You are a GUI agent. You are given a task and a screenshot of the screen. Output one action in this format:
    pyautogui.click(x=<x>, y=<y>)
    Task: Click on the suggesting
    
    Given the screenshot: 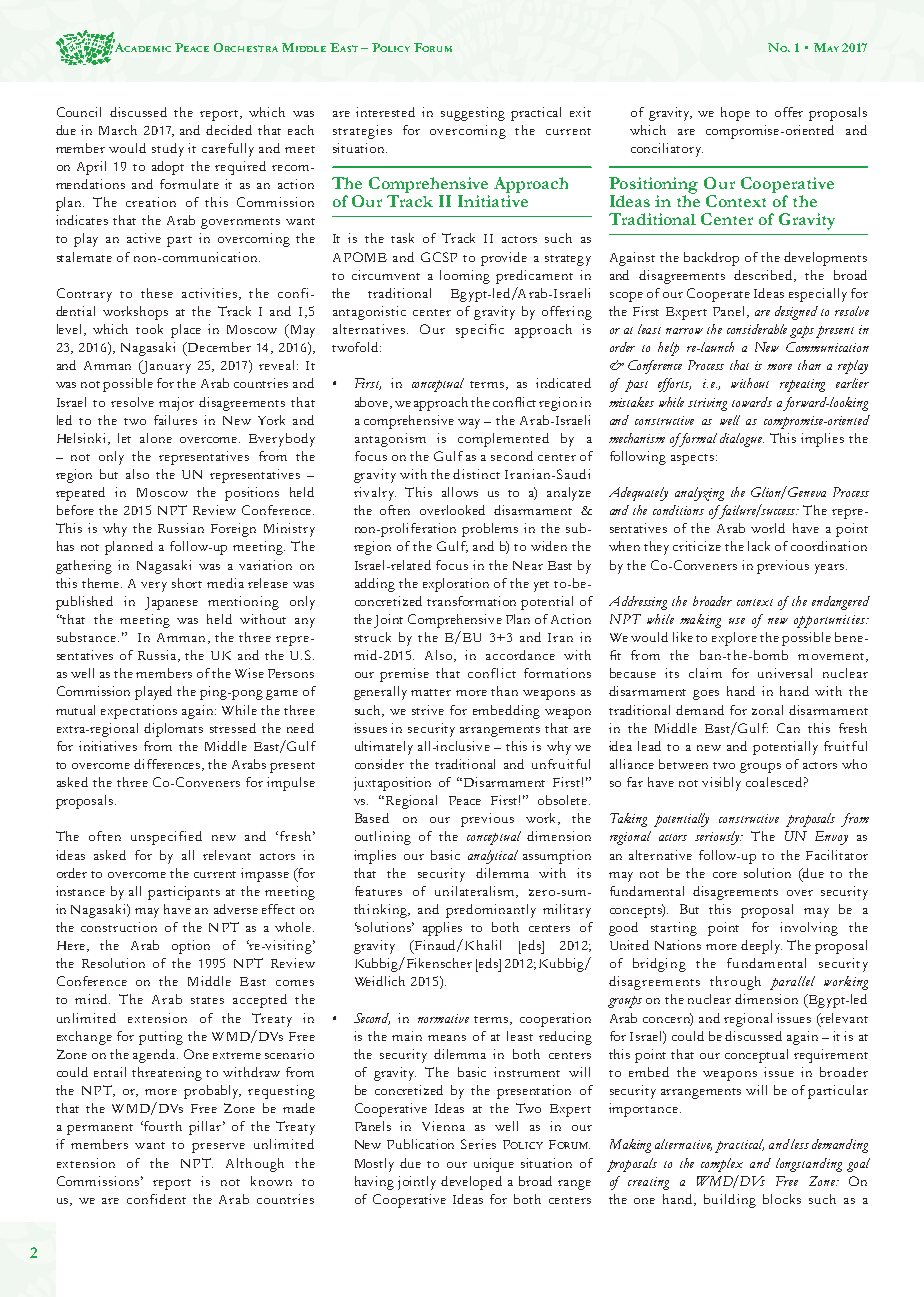 What is the action you would take?
    pyautogui.click(x=473, y=114)
